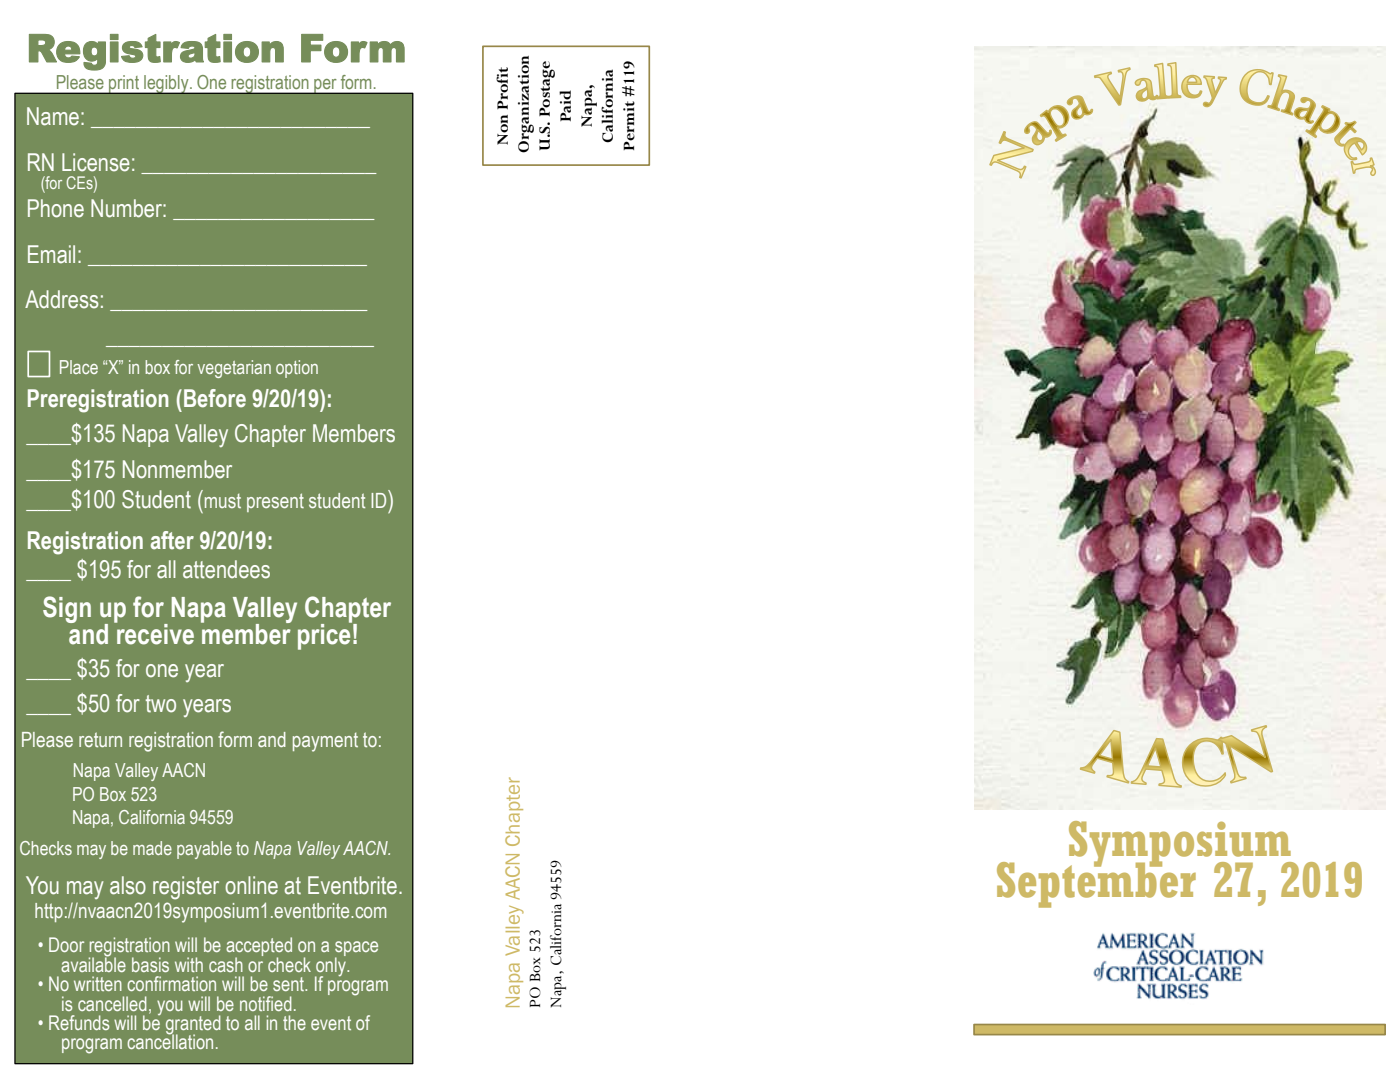  Describe the element at coordinates (154, 633) in the screenshot. I see `receive` at that location.
